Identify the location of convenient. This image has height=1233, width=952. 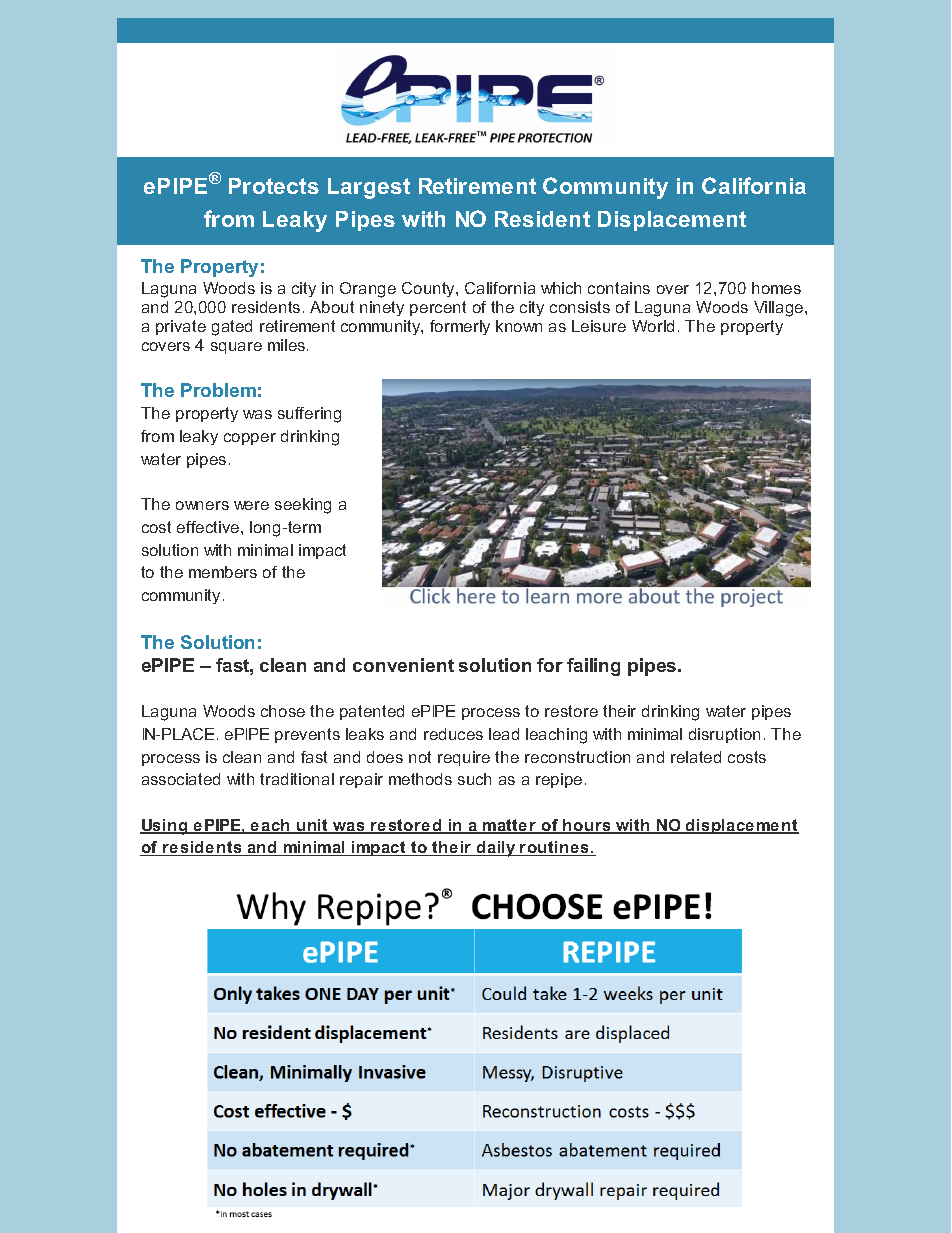
(403, 665).
